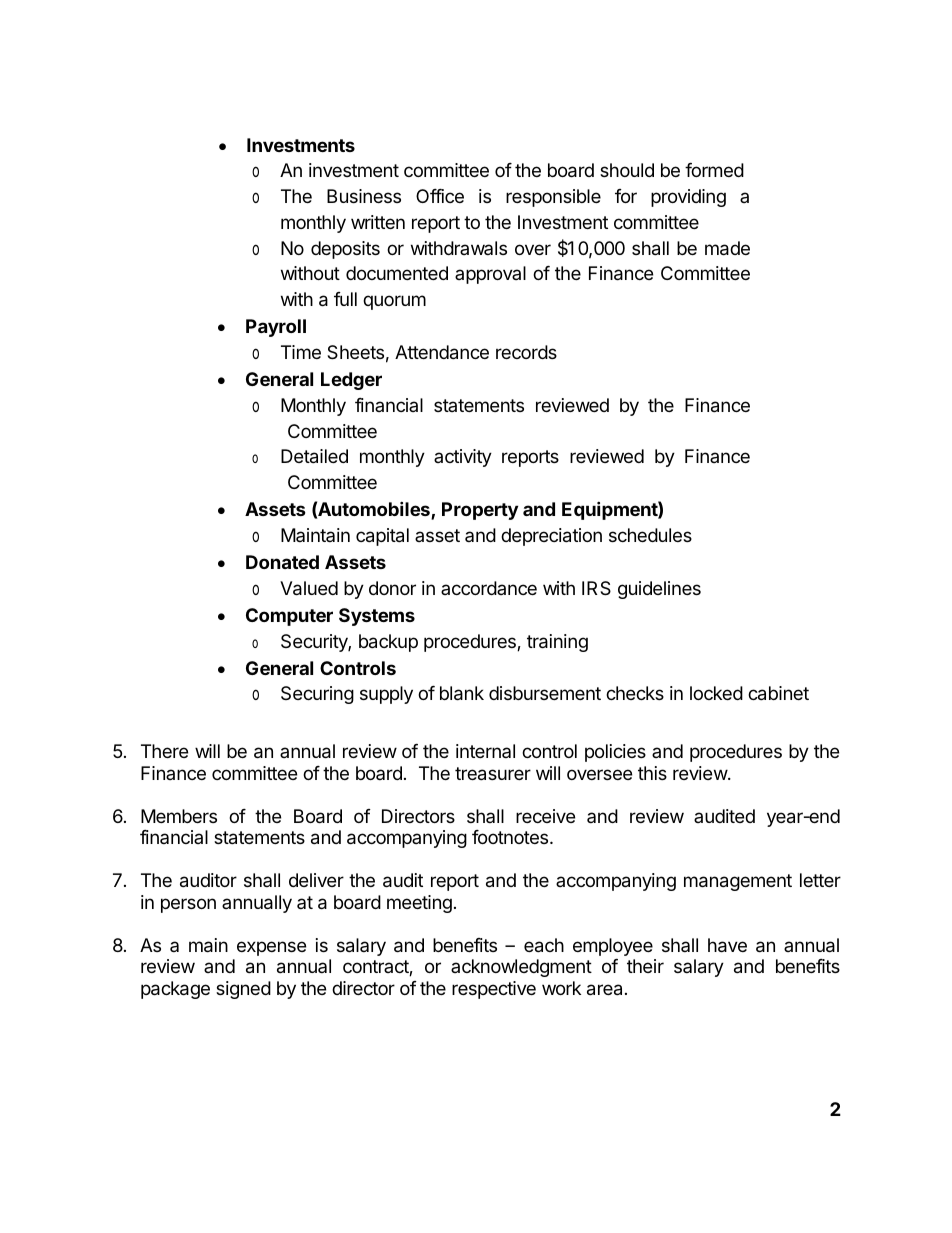 The image size is (952, 1233). Describe the element at coordinates (440, 196) in the document. I see `Office` at that location.
